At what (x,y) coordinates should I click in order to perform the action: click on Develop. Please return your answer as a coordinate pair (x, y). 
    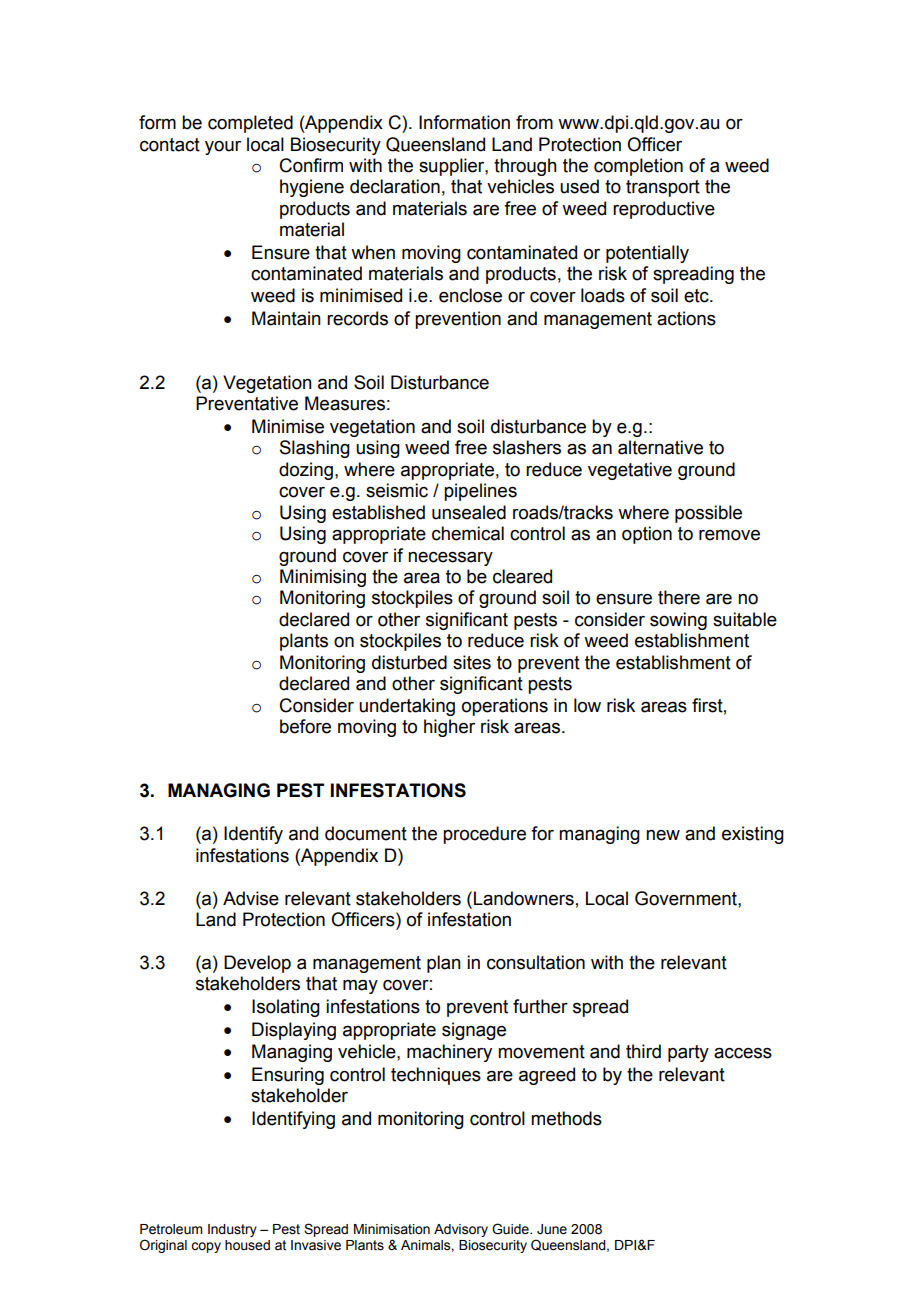
    Looking at the image, I should click on (257, 964).
